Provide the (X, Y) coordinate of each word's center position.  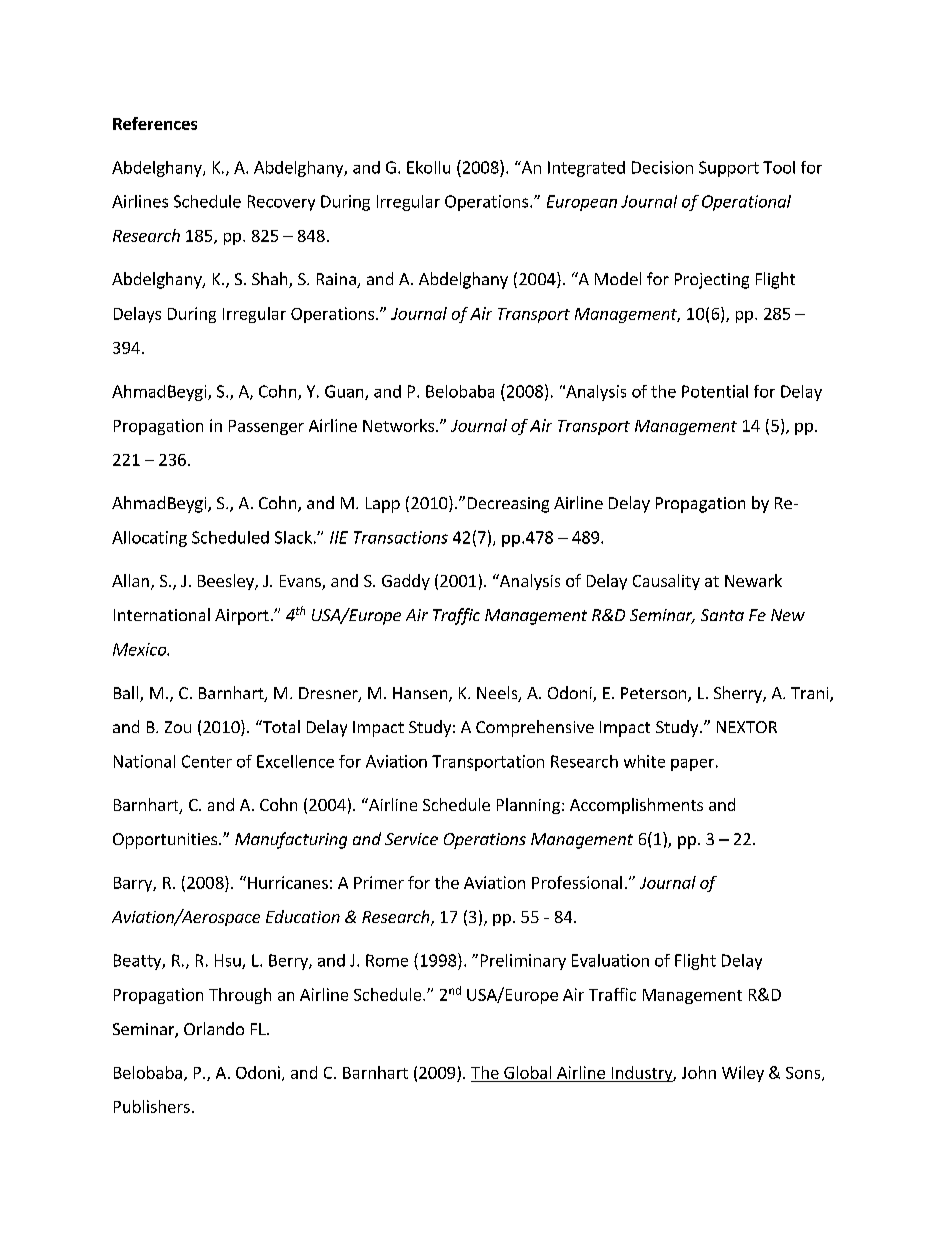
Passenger (266, 427)
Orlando (214, 1028)
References (155, 123)
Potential (715, 391)
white (644, 761)
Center (207, 761)
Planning (528, 806)
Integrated (586, 169)
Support (729, 169)
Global (527, 1072)
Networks (398, 425)
